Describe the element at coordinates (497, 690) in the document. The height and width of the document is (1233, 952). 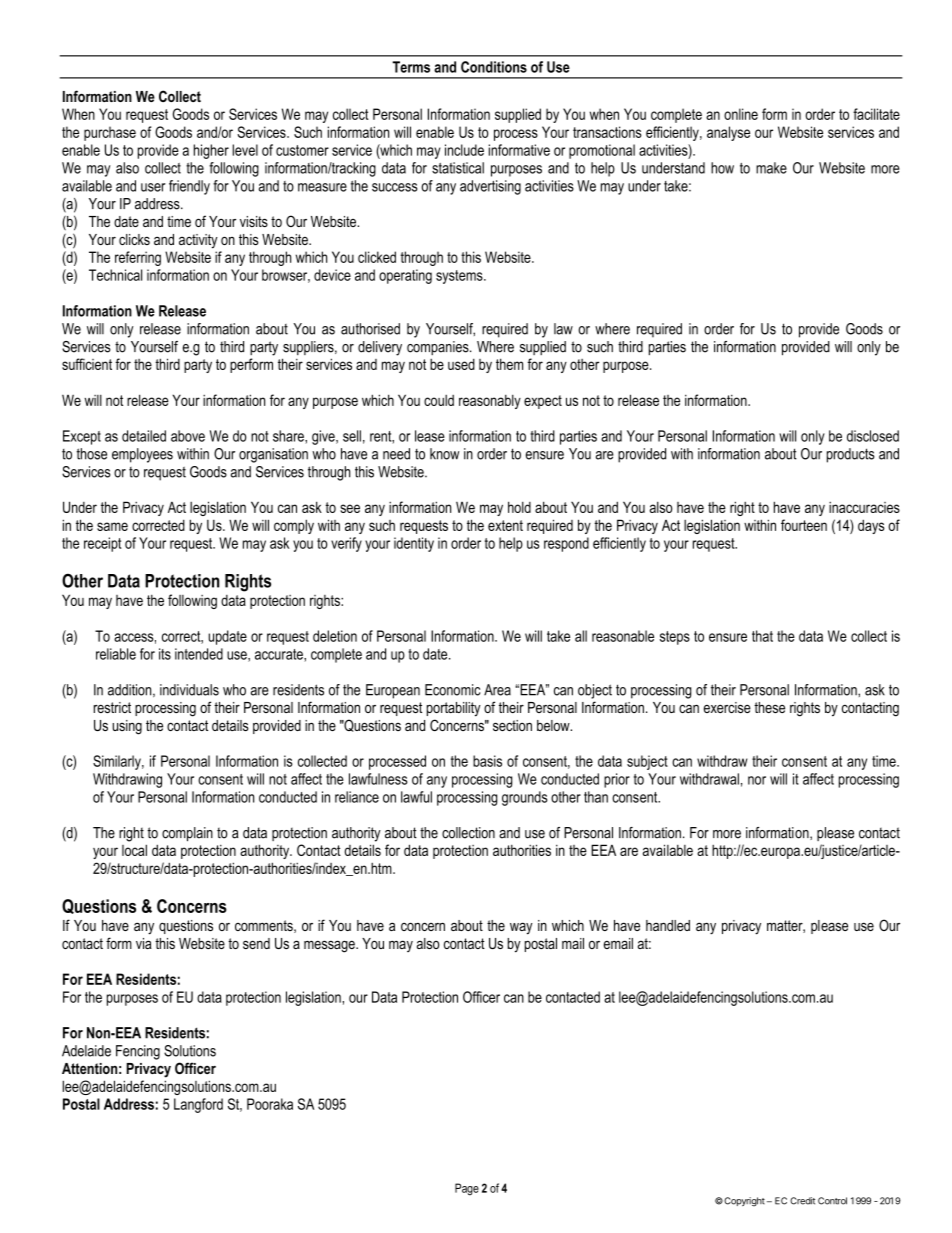
I see `Area` at that location.
